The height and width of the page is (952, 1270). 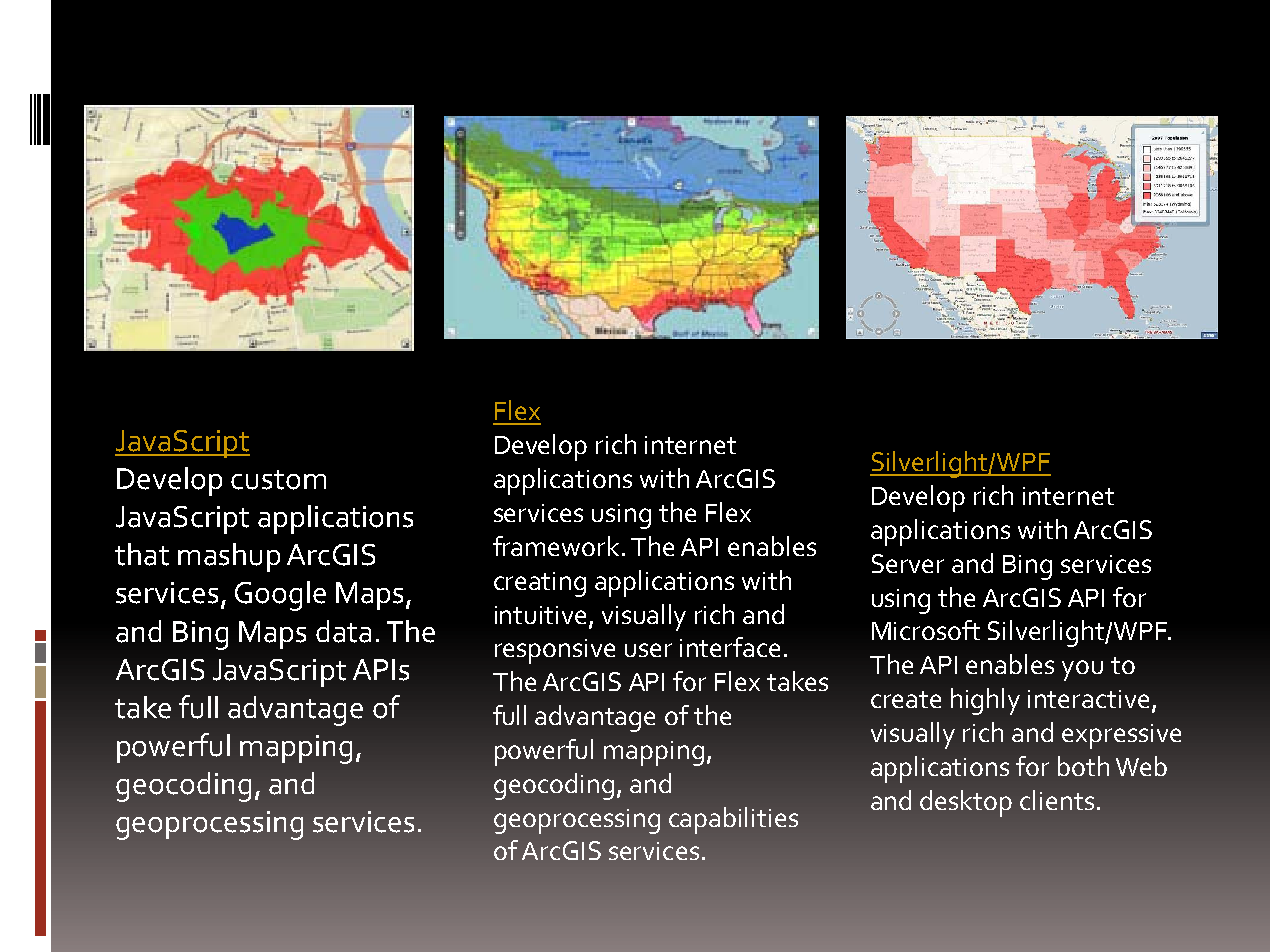 What do you see at coordinates (906, 699) in the page?
I see `create` at bounding box center [906, 699].
